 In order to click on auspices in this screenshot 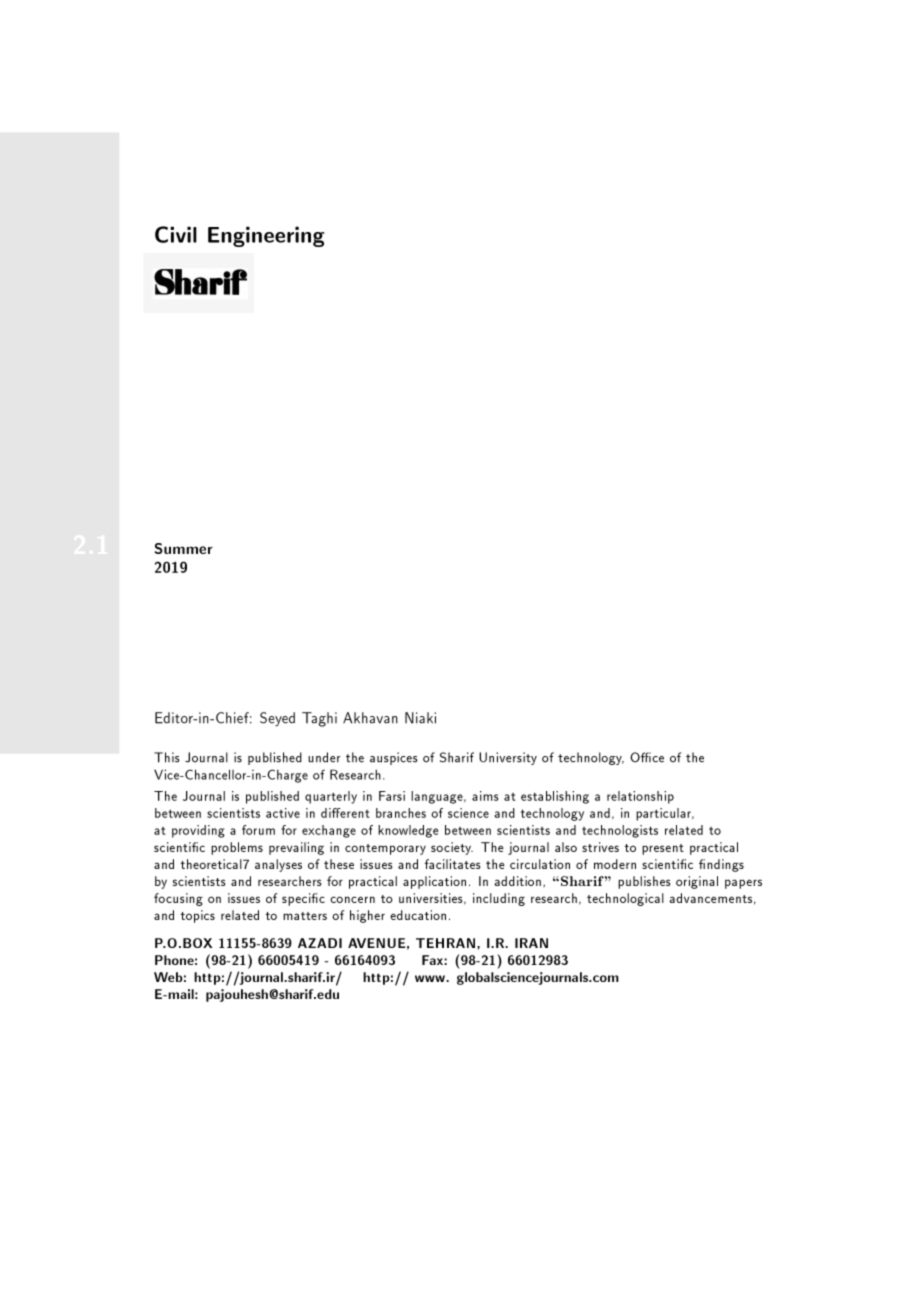, I will do `click(394, 758)`.
